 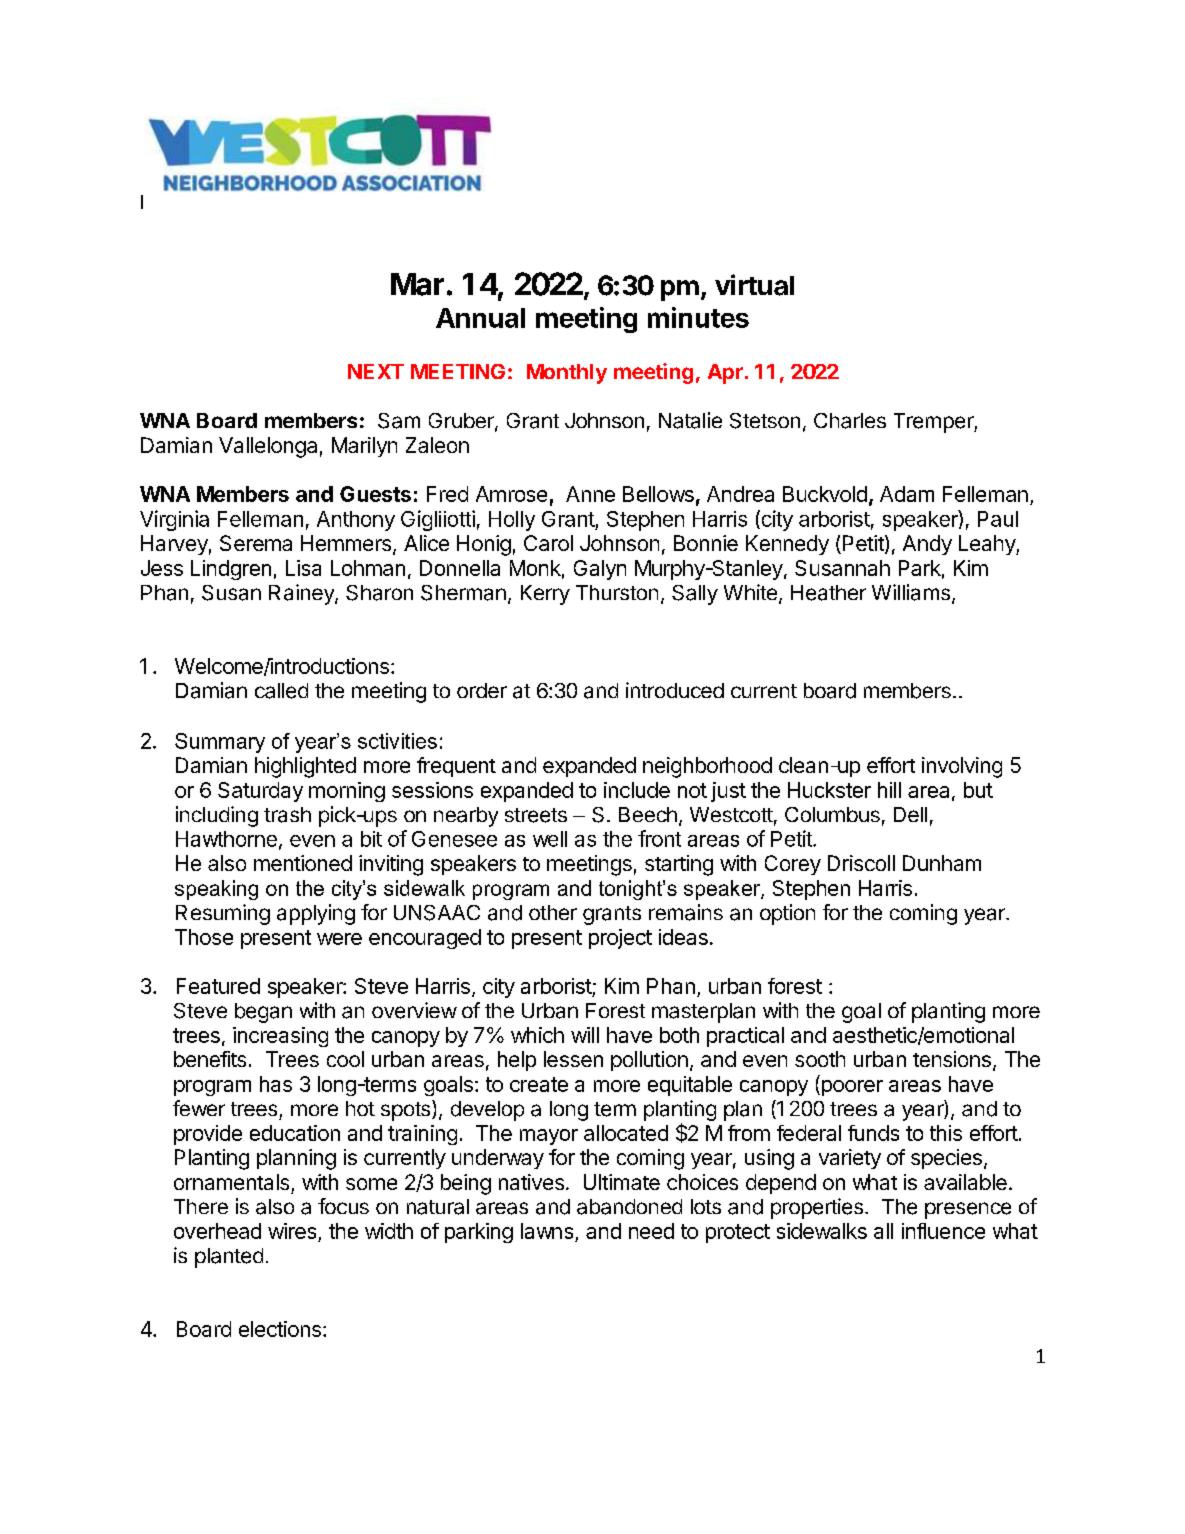 What do you see at coordinates (376, 371) in the screenshot?
I see `NEXT` at bounding box center [376, 371].
